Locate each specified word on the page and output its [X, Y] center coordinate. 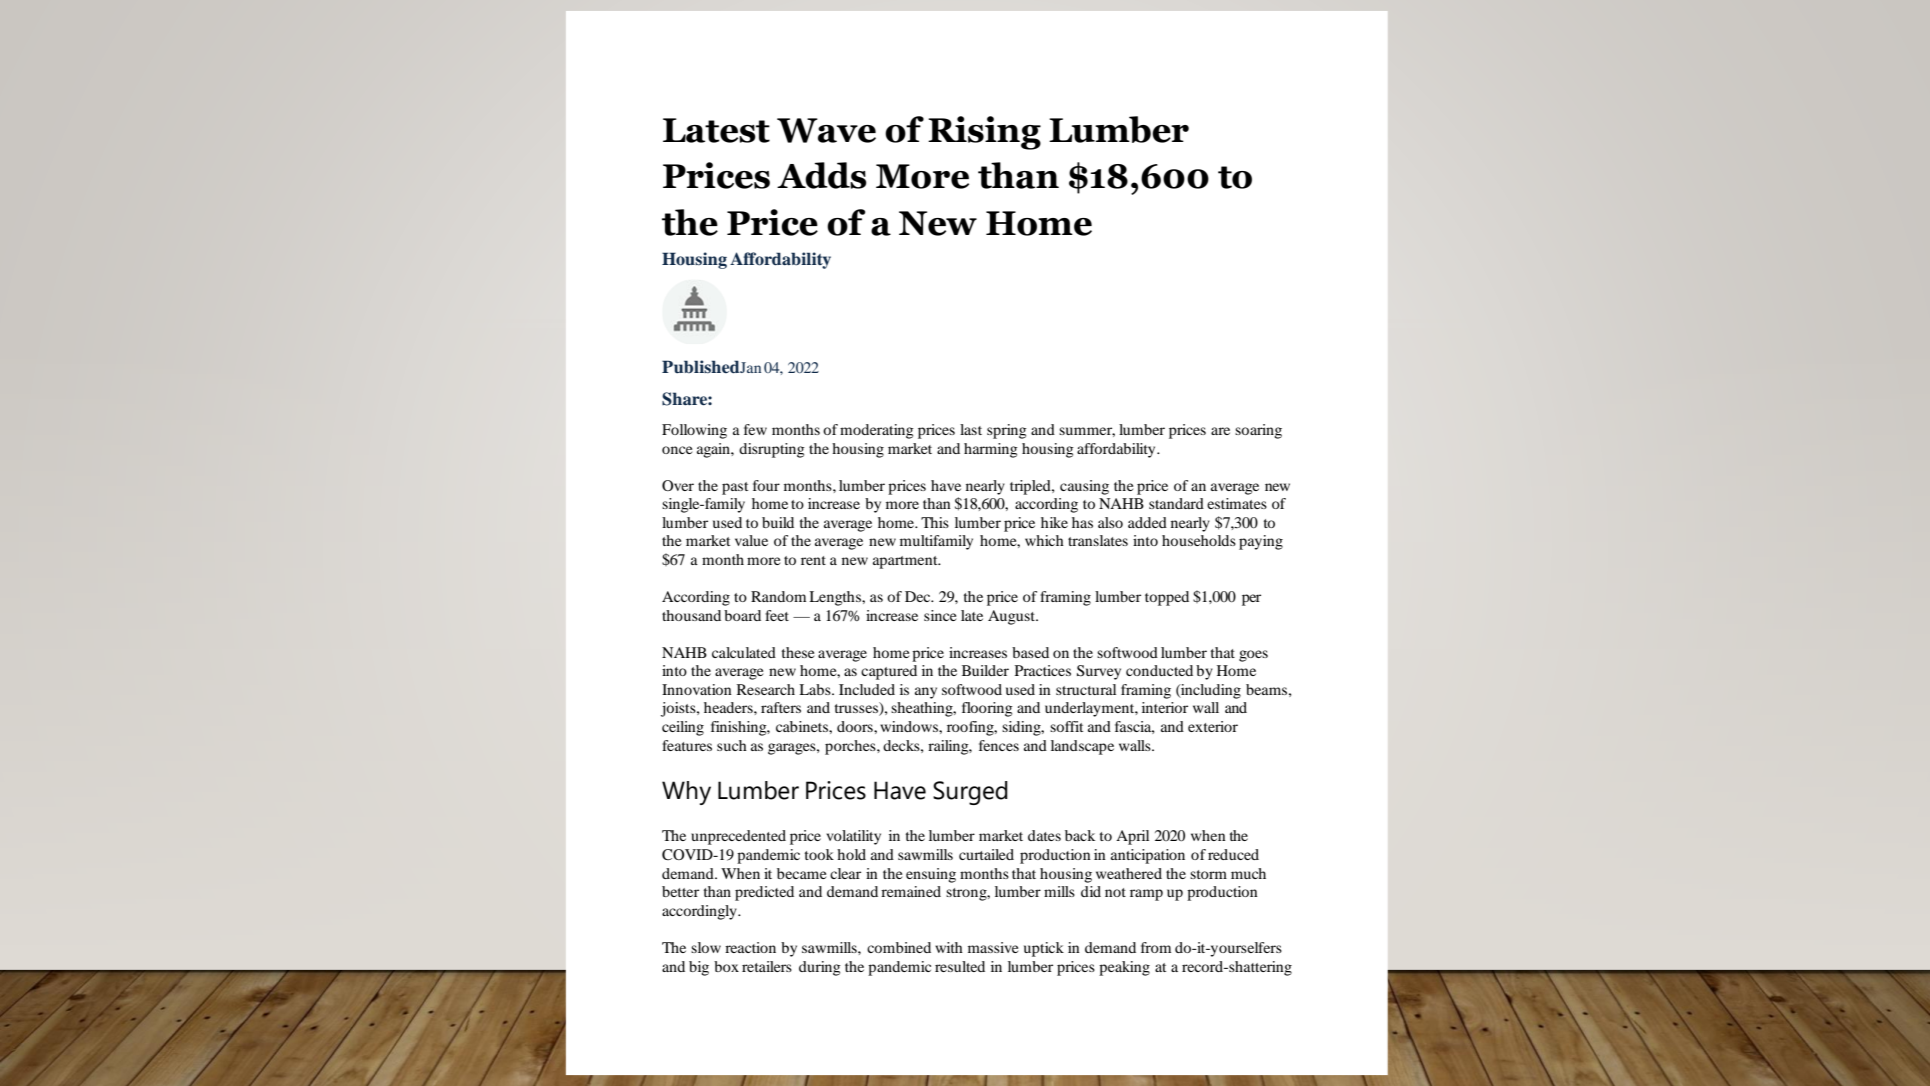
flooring [987, 709]
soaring [1258, 431]
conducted [1159, 670]
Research [766, 689]
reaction [750, 947]
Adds [822, 175]
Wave [826, 130]
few [755, 429]
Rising [984, 133]
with [949, 947]
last [971, 429]
